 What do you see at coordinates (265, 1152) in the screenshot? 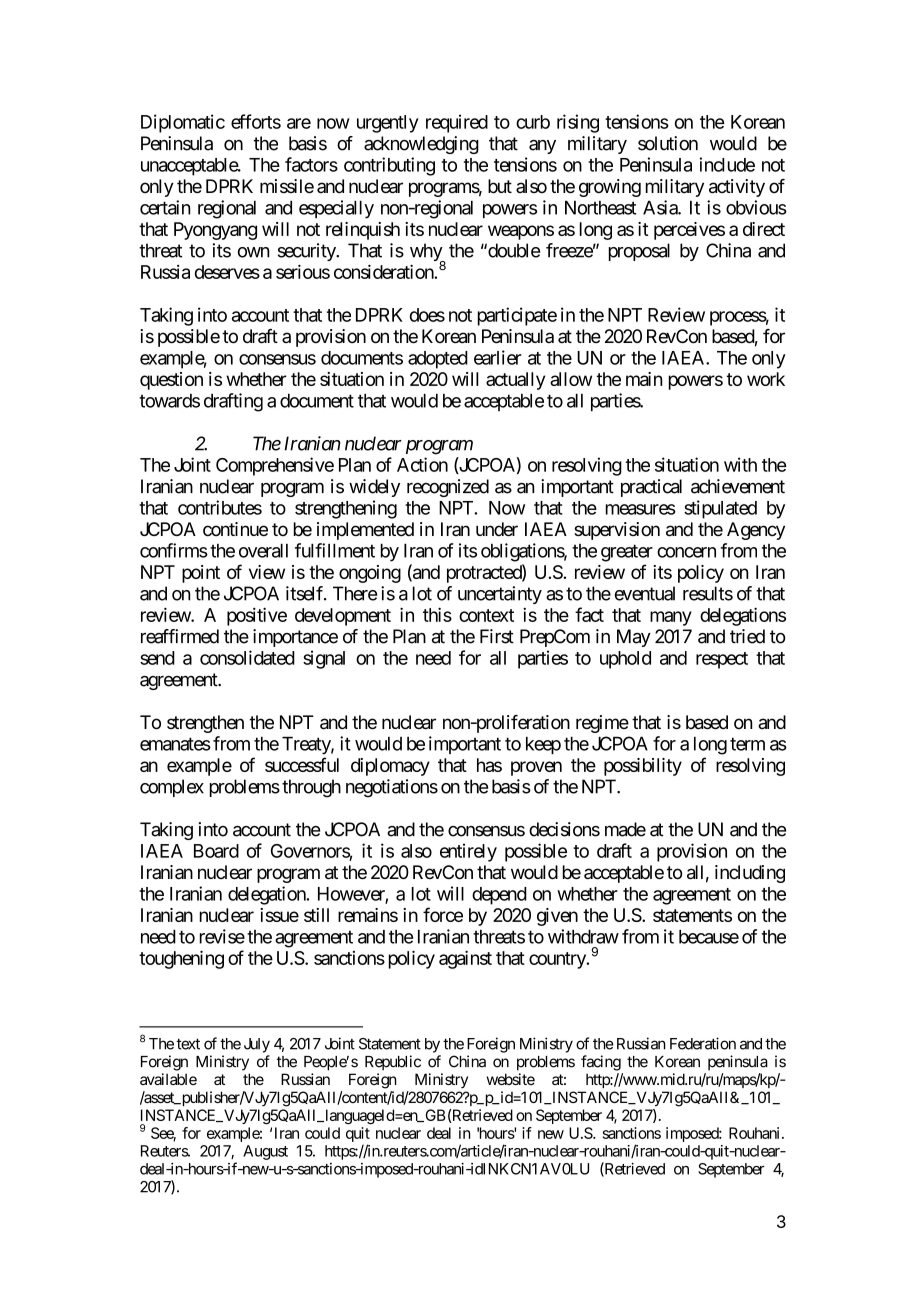
I see `August` at bounding box center [265, 1152].
